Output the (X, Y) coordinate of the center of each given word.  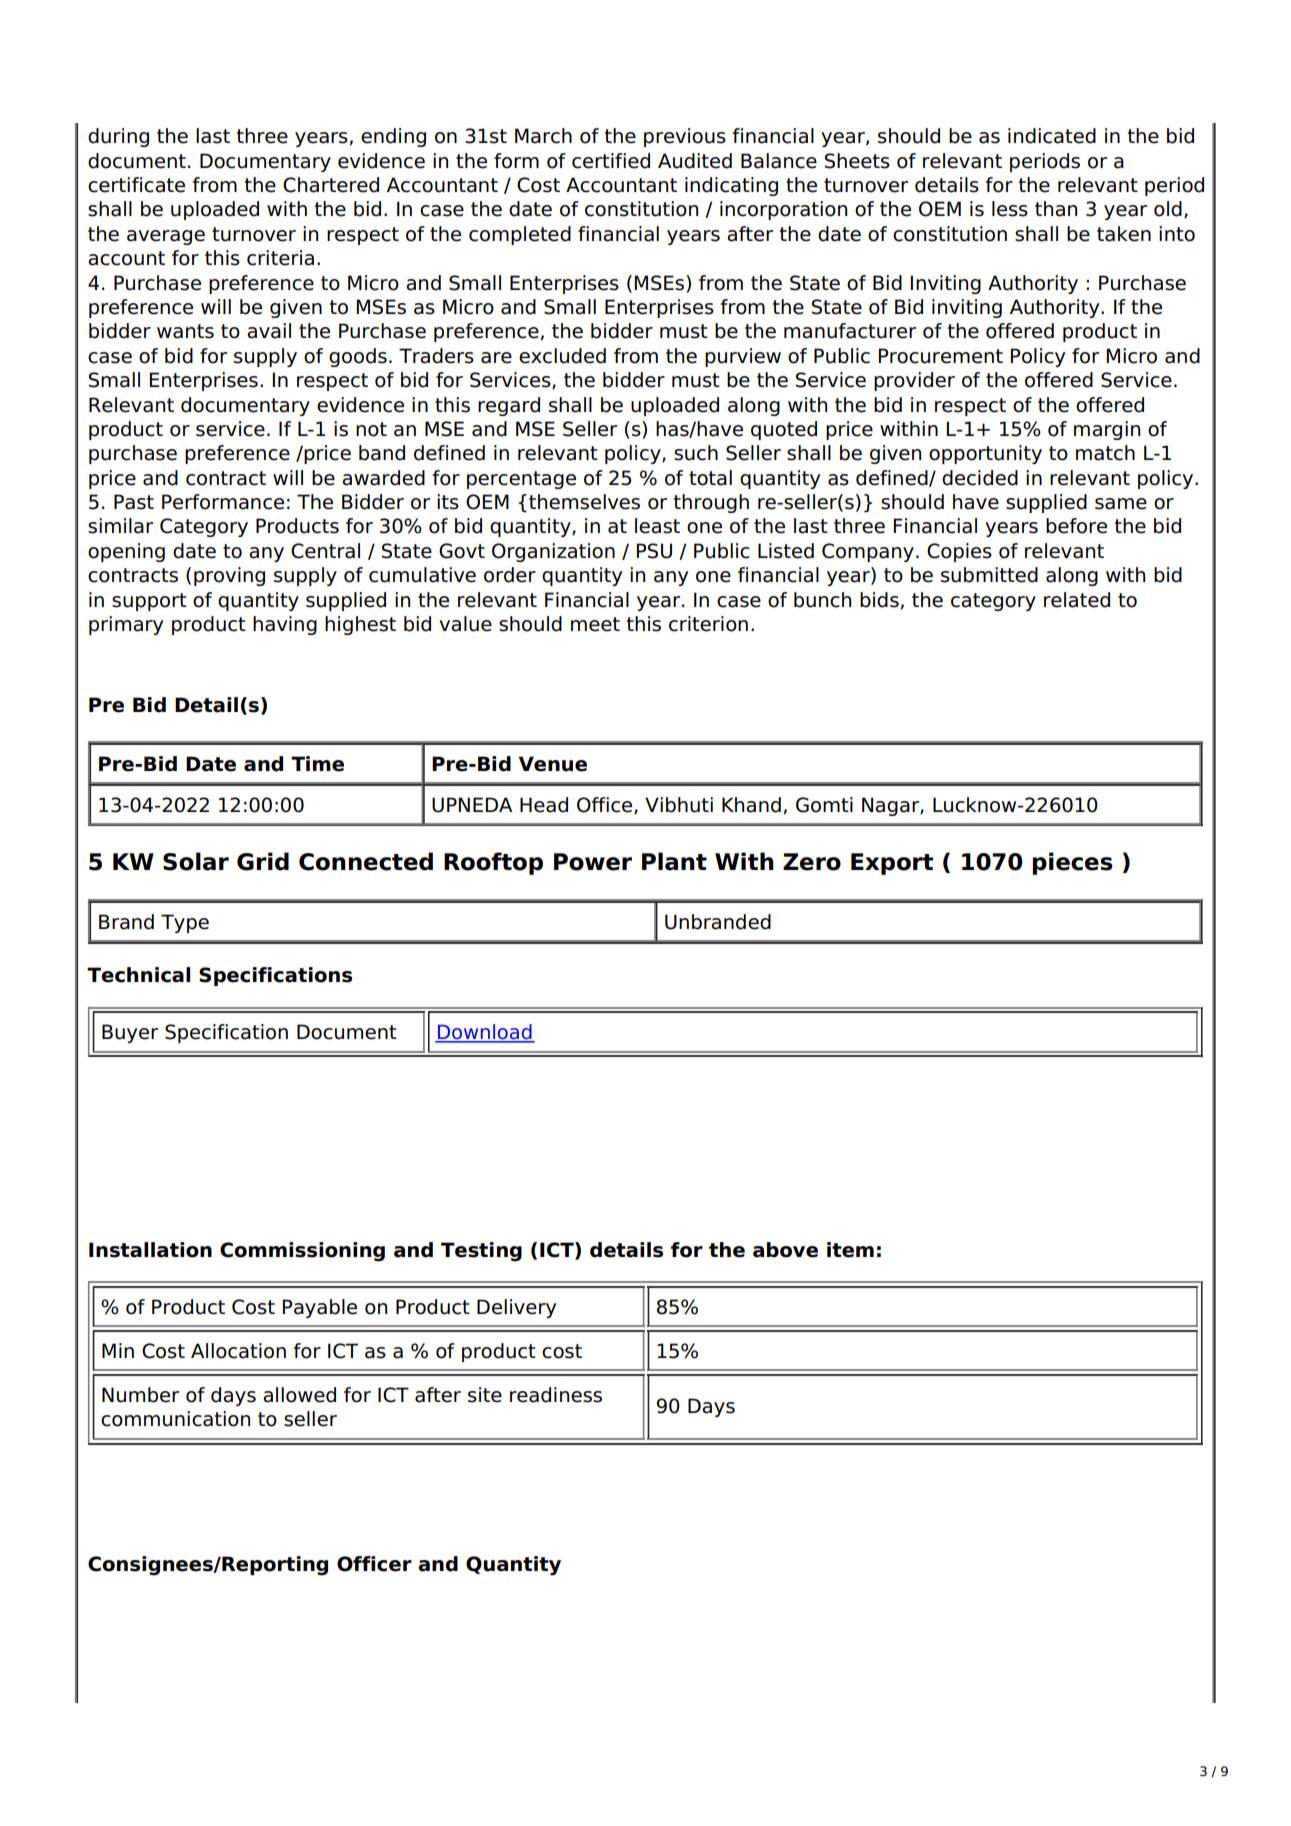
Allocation (238, 1351)
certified (611, 161)
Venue (553, 764)
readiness (556, 1395)
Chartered (331, 185)
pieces (1072, 863)
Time (317, 764)
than (1056, 209)
